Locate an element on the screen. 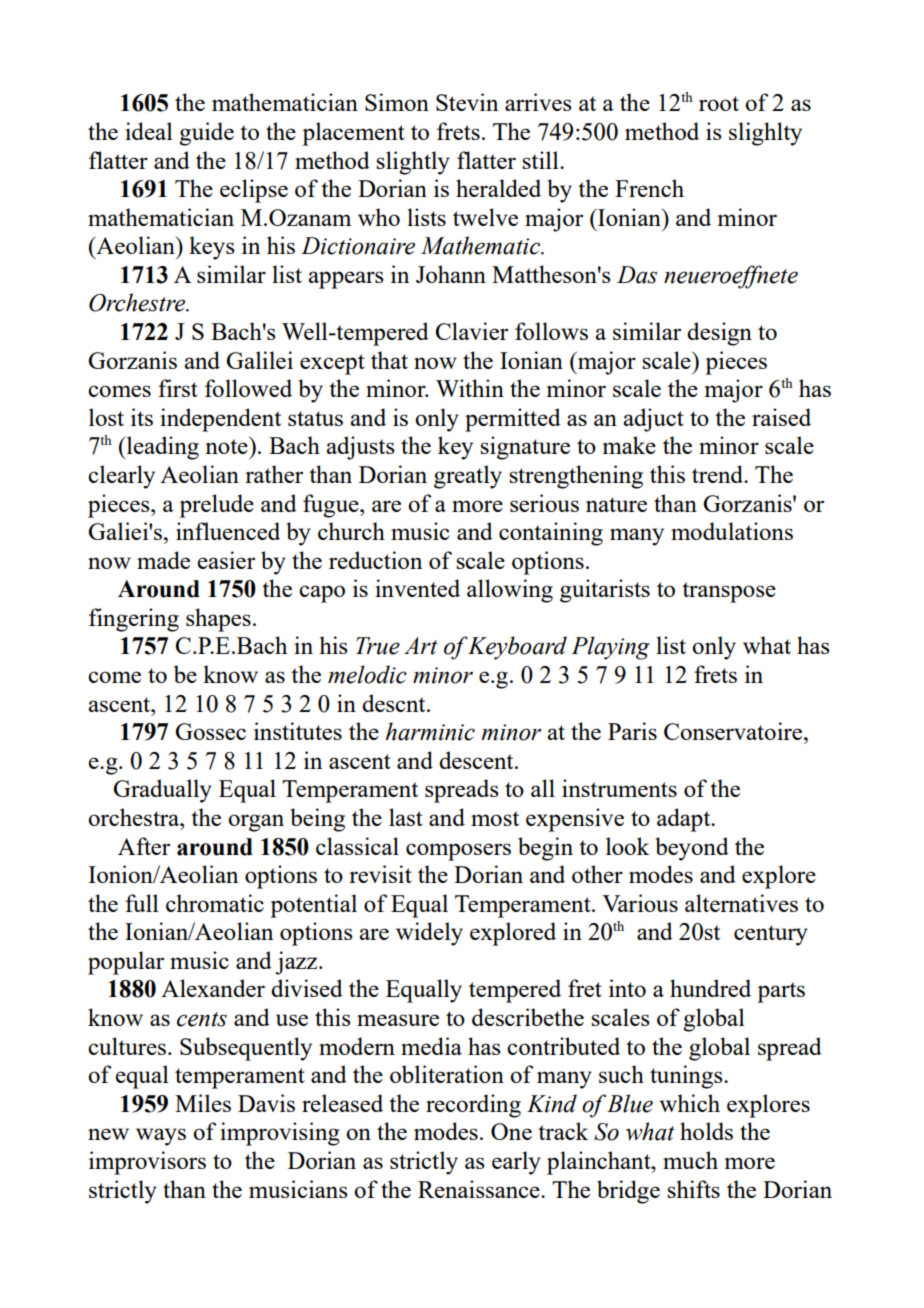 This screenshot has height=1308, width=924. Renaissance is located at coordinates (480, 1189).
